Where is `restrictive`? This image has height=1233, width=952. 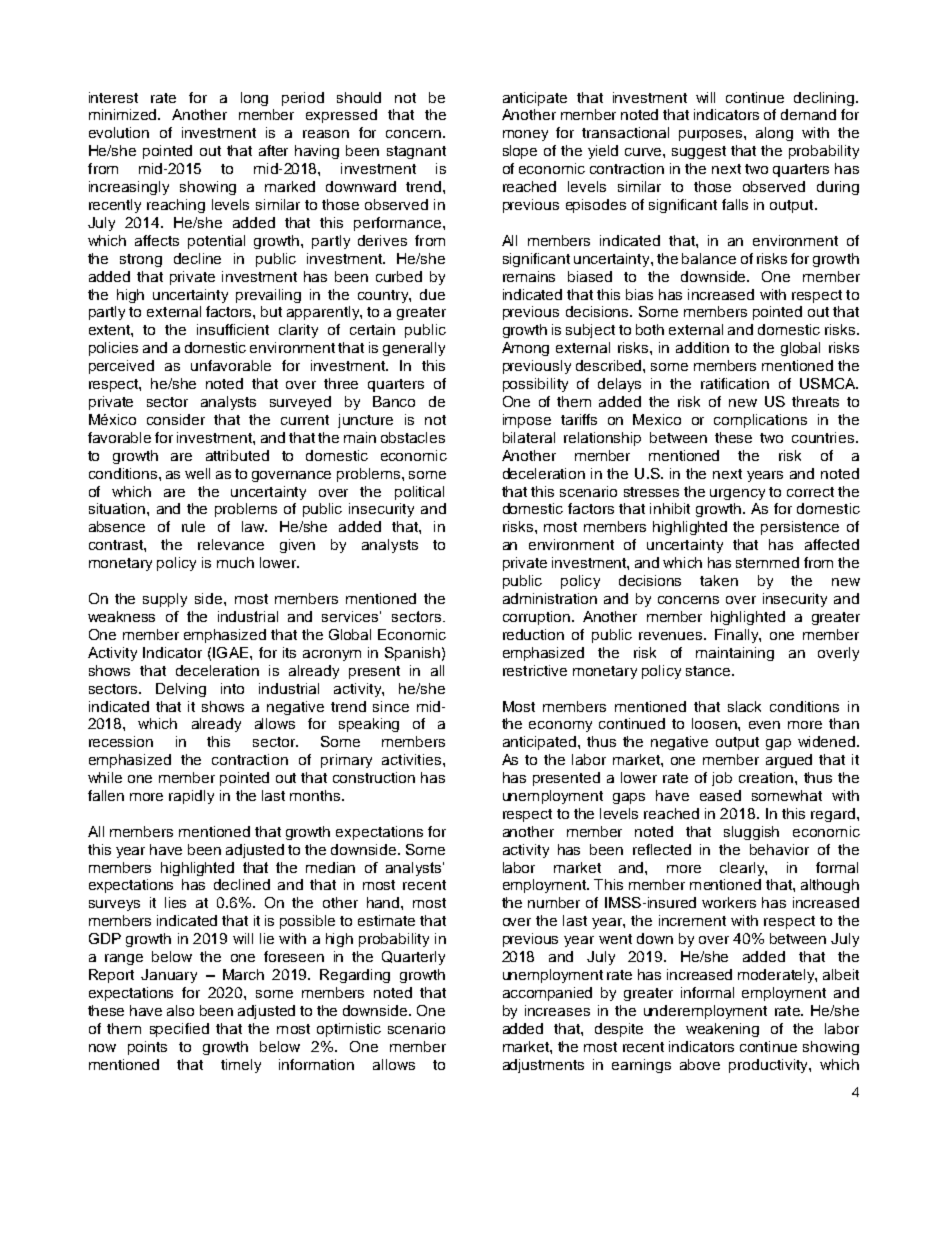 restrictive is located at coordinates (535, 670).
